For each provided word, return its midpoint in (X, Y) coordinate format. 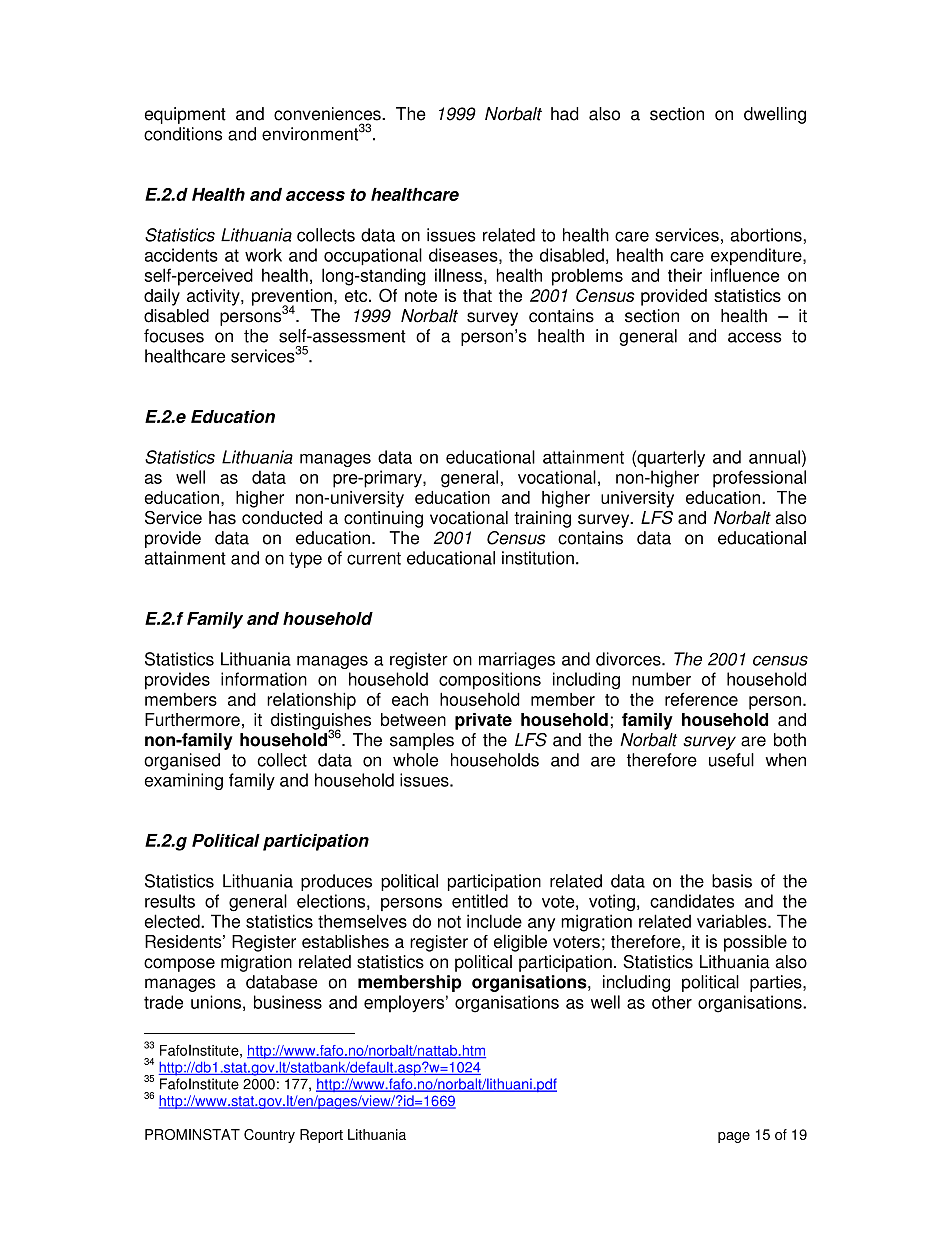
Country (269, 1136)
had (564, 114)
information (264, 679)
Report (321, 1136)
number (661, 679)
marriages (517, 660)
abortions (766, 235)
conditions (183, 134)
